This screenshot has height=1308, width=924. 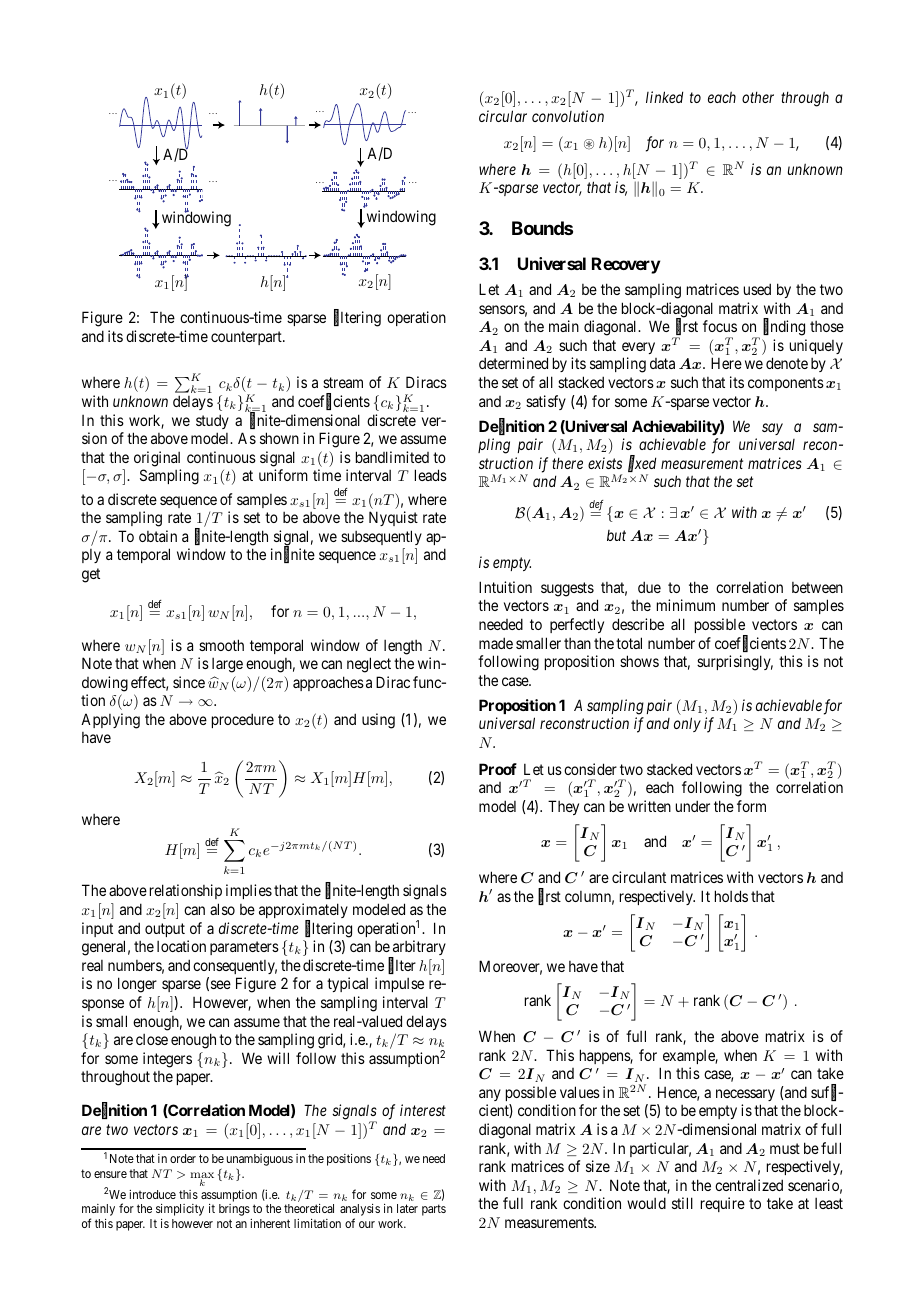 I want to click on obtain, so click(x=158, y=536).
